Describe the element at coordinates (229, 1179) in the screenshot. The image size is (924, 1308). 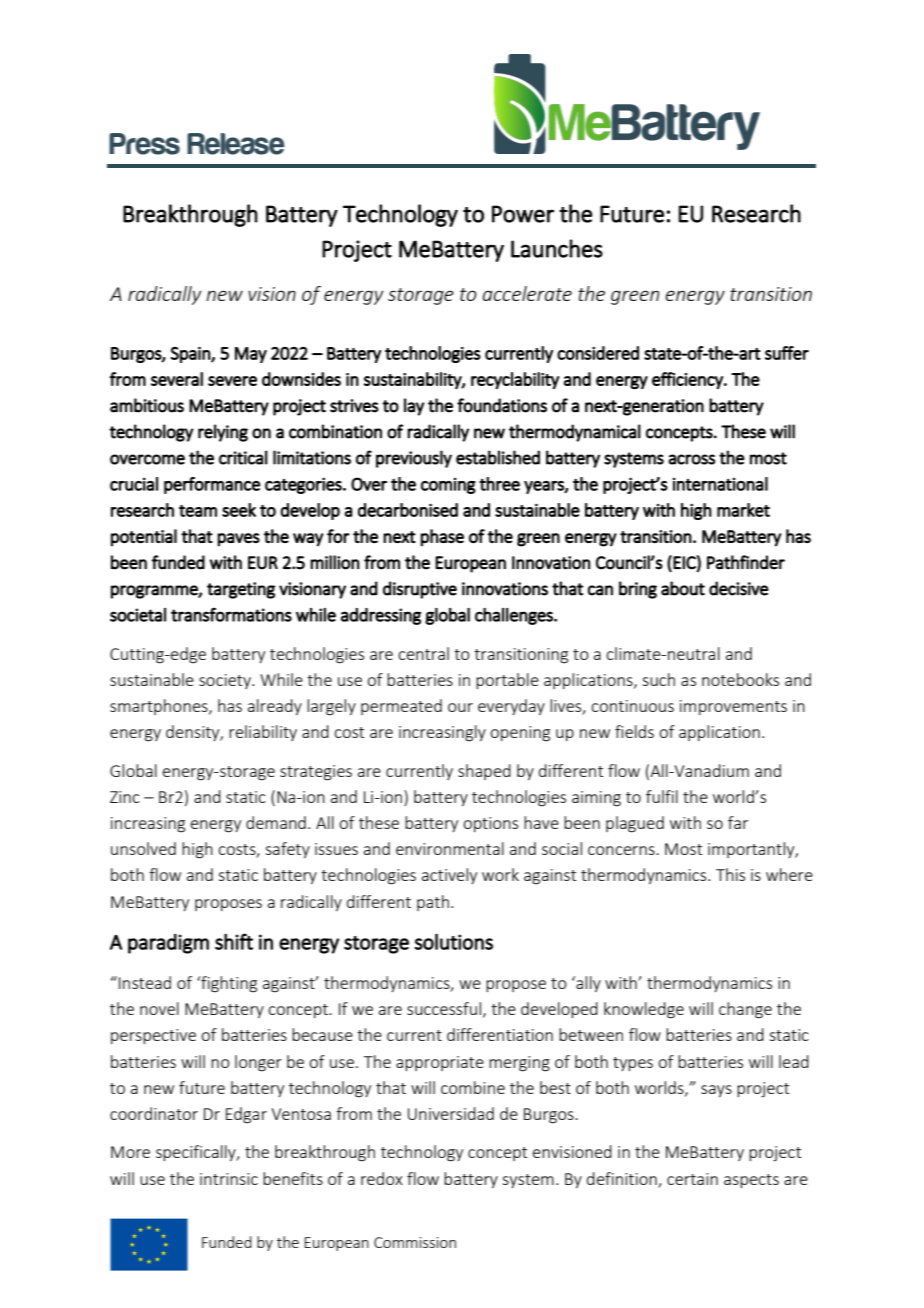
I see `intrinsic` at that location.
